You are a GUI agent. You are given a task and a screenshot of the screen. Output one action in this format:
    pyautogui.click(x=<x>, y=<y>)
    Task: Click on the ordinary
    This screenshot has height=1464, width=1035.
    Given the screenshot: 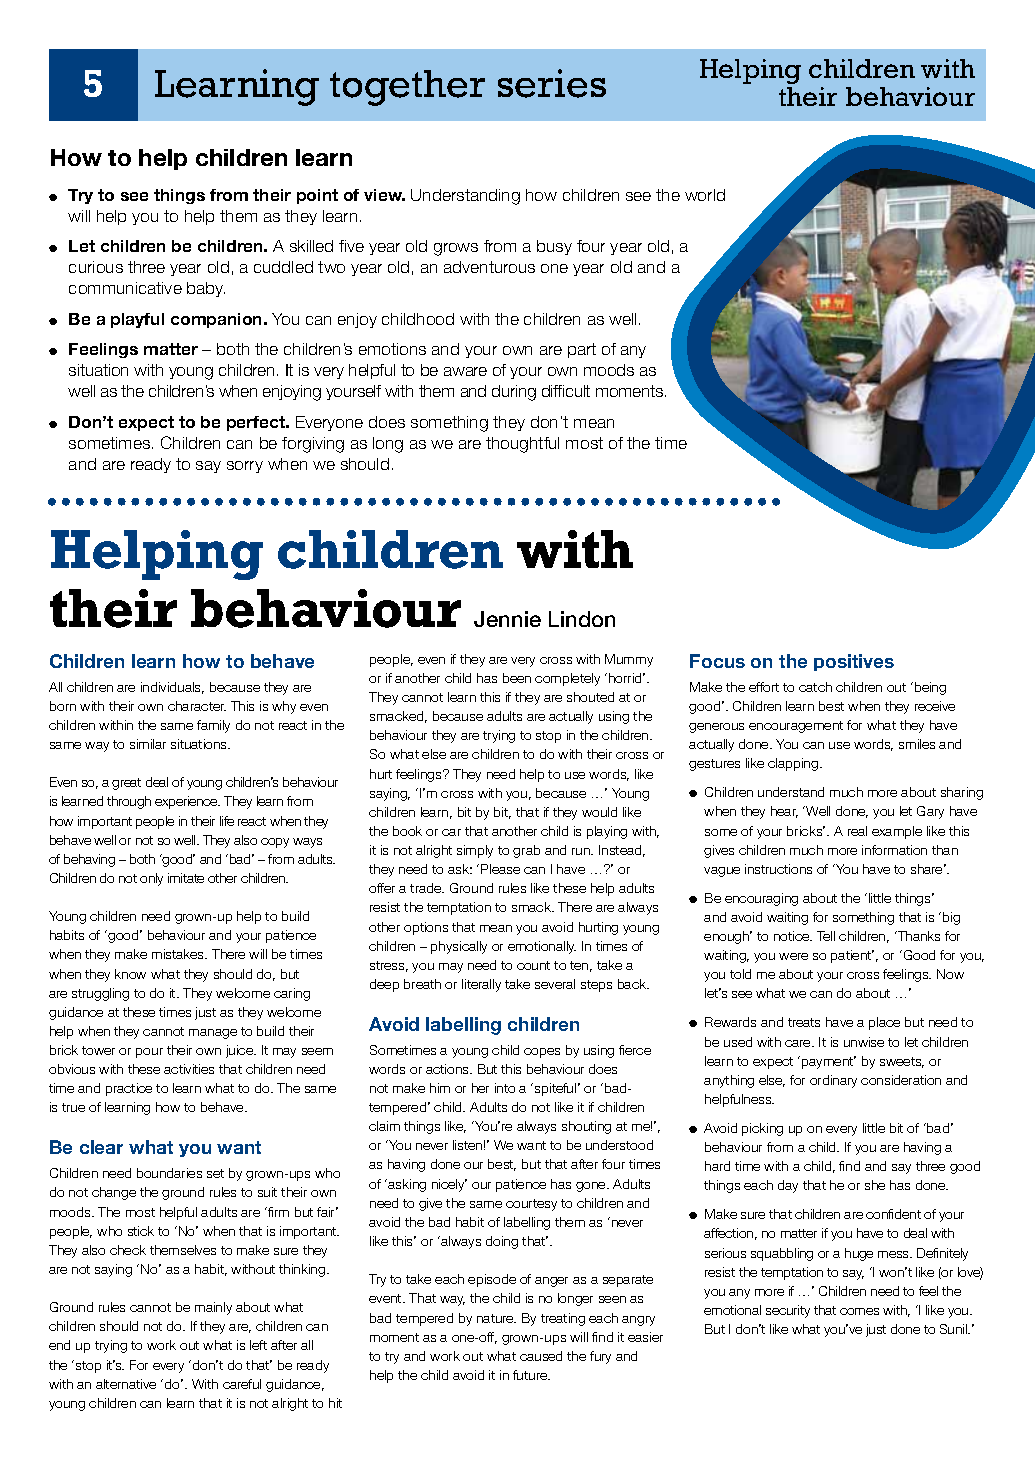 What is the action you would take?
    pyautogui.click(x=833, y=1081)
